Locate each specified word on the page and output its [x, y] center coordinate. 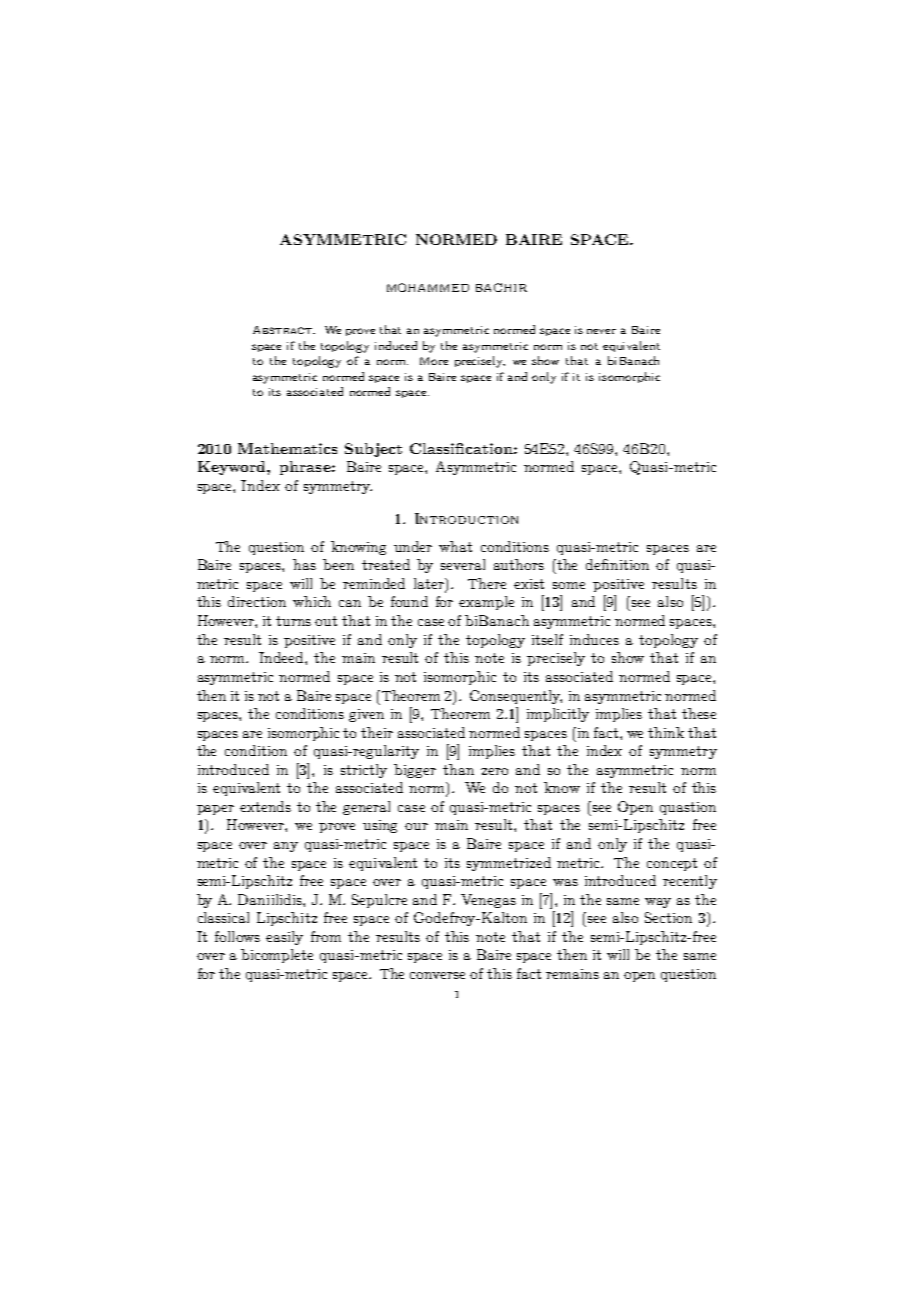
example [486, 603]
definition [617, 564]
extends [265, 806]
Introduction [466, 518]
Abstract [283, 330]
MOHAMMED [428, 287]
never [601, 331]
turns [293, 621]
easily [284, 938]
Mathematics [287, 448]
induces [594, 639]
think [666, 732]
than [458, 769]
